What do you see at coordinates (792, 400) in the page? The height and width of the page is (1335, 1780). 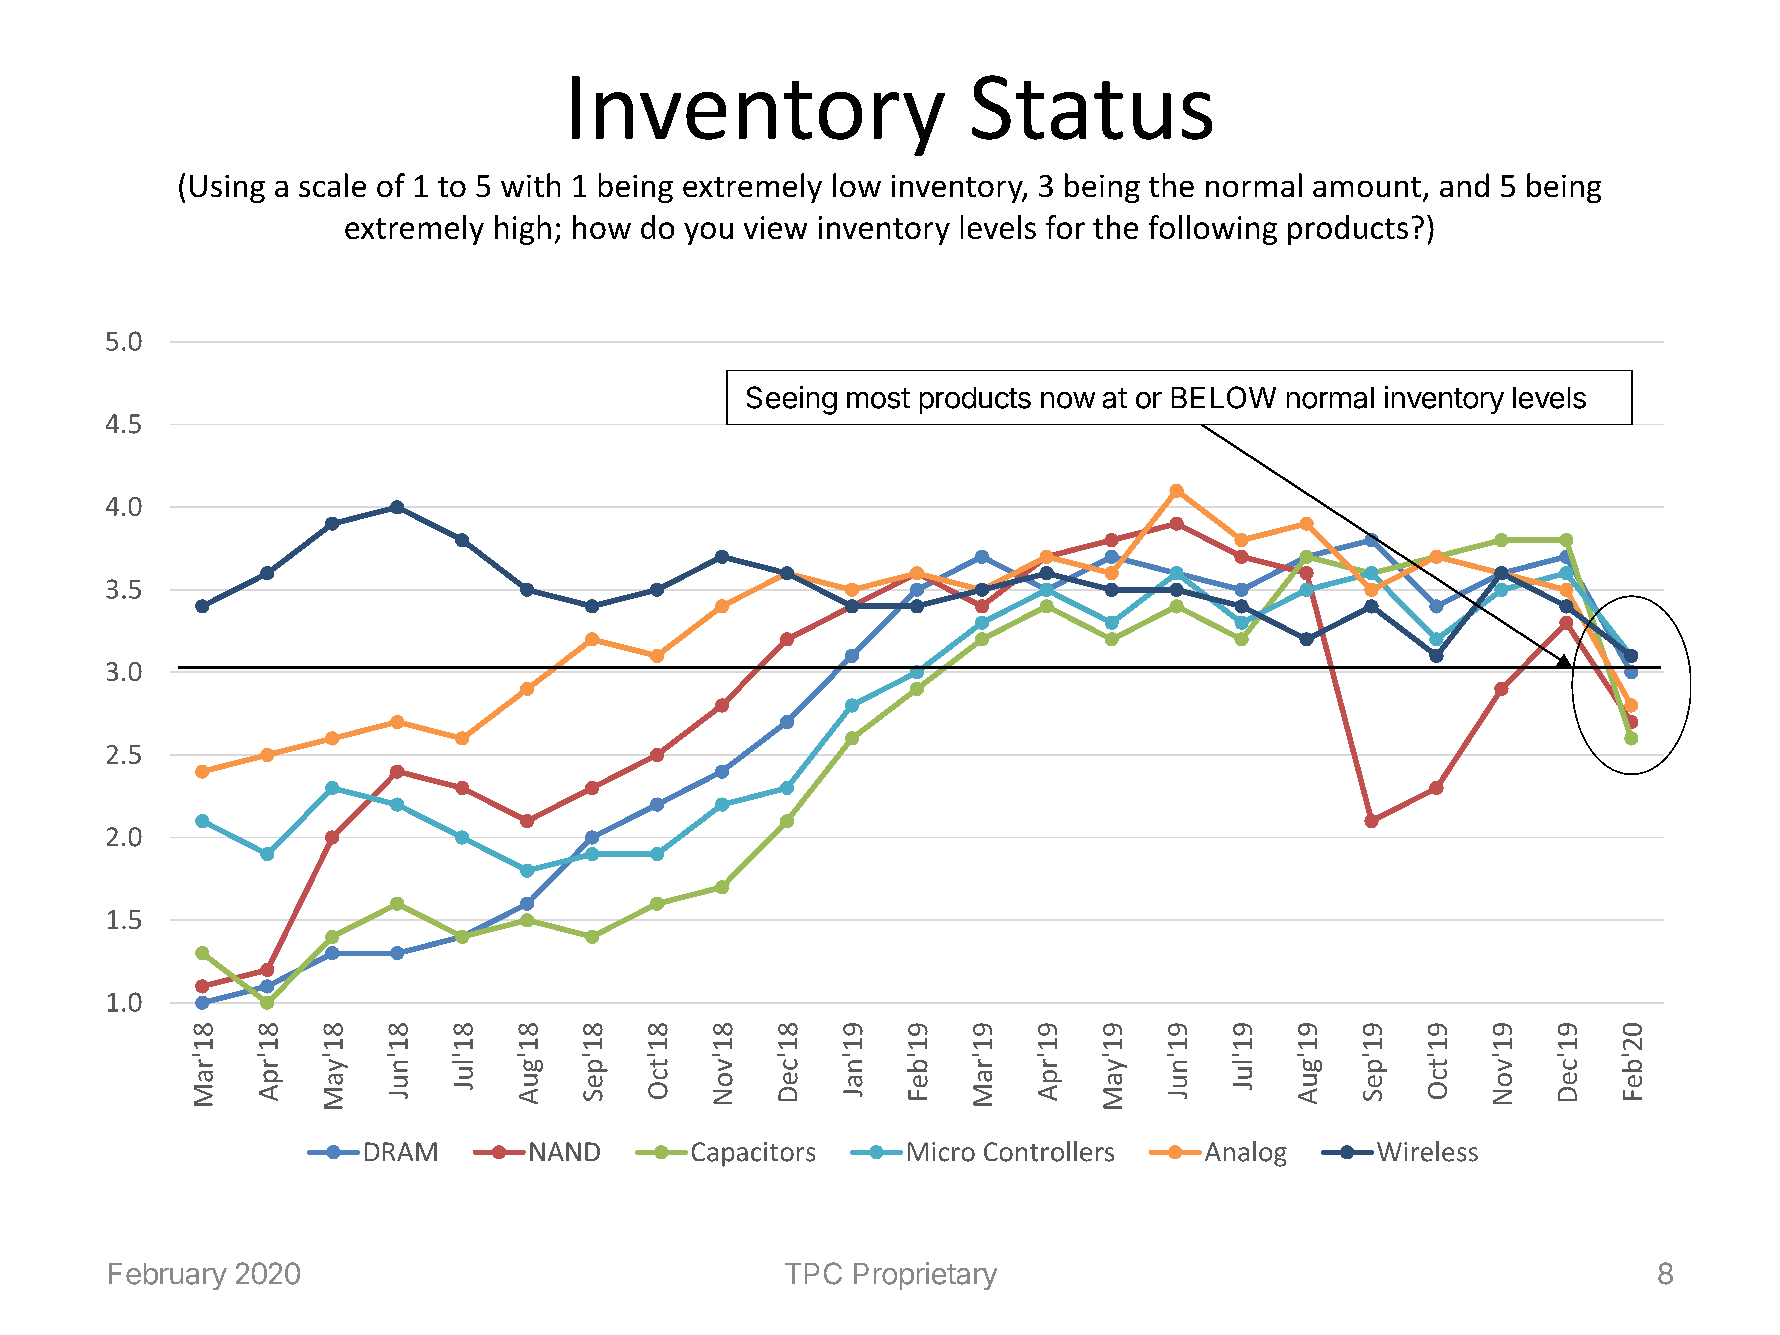 I see `Seeing` at bounding box center [792, 400].
